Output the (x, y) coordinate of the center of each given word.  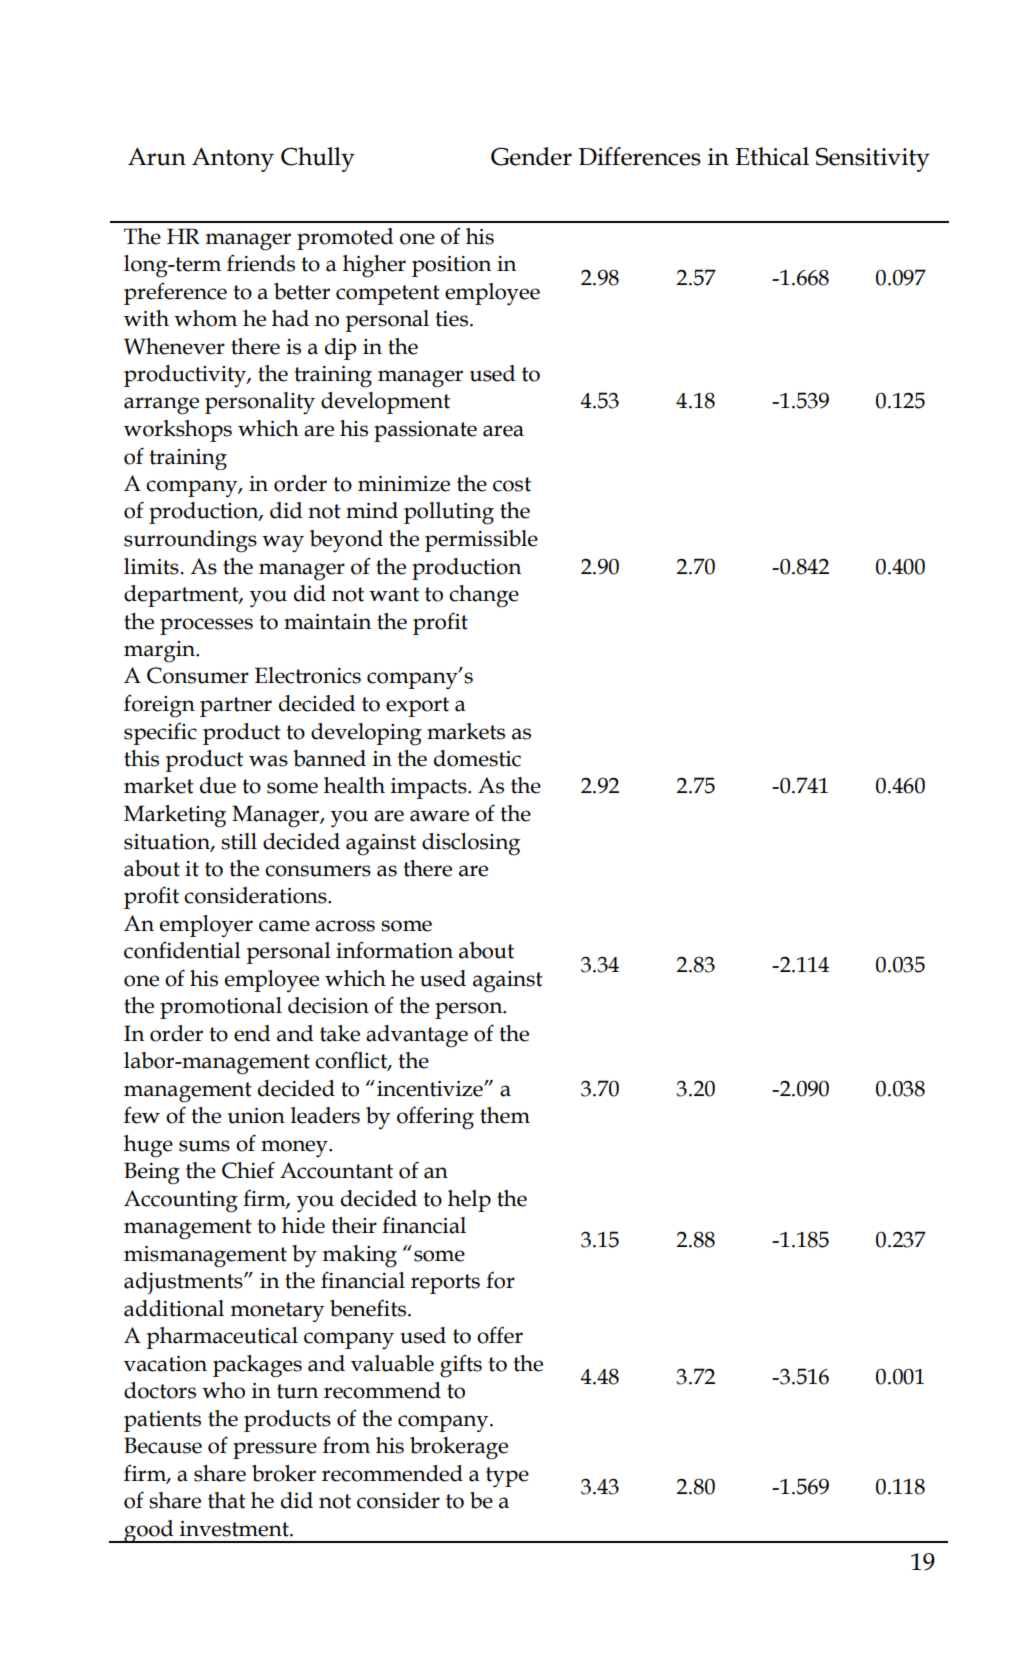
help (469, 1201)
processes (206, 626)
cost (512, 484)
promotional (221, 1008)
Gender (531, 156)
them (505, 1115)
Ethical (772, 156)
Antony (233, 160)
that (227, 1500)
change (484, 596)
